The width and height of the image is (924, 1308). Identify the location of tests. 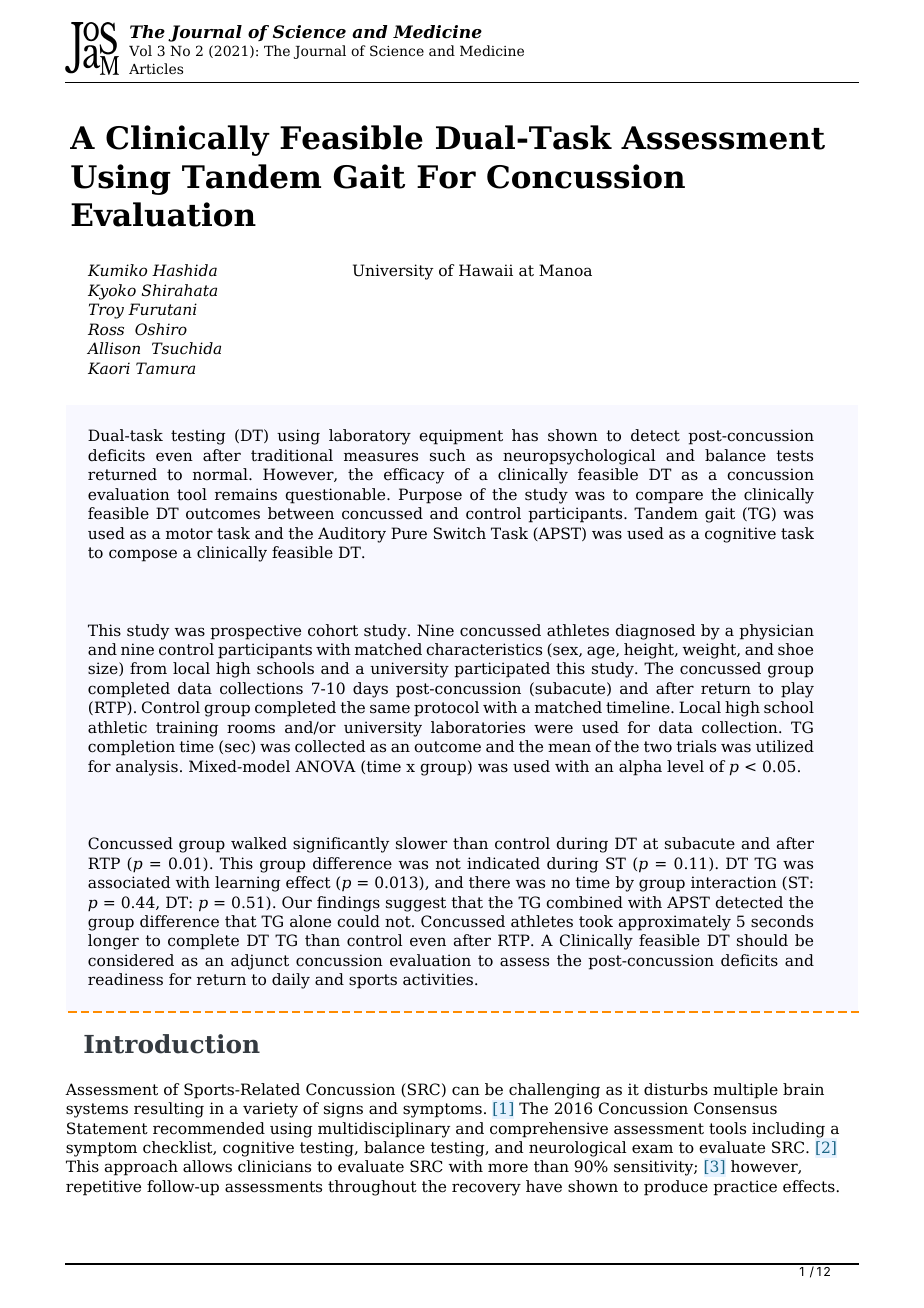
(794, 456).
